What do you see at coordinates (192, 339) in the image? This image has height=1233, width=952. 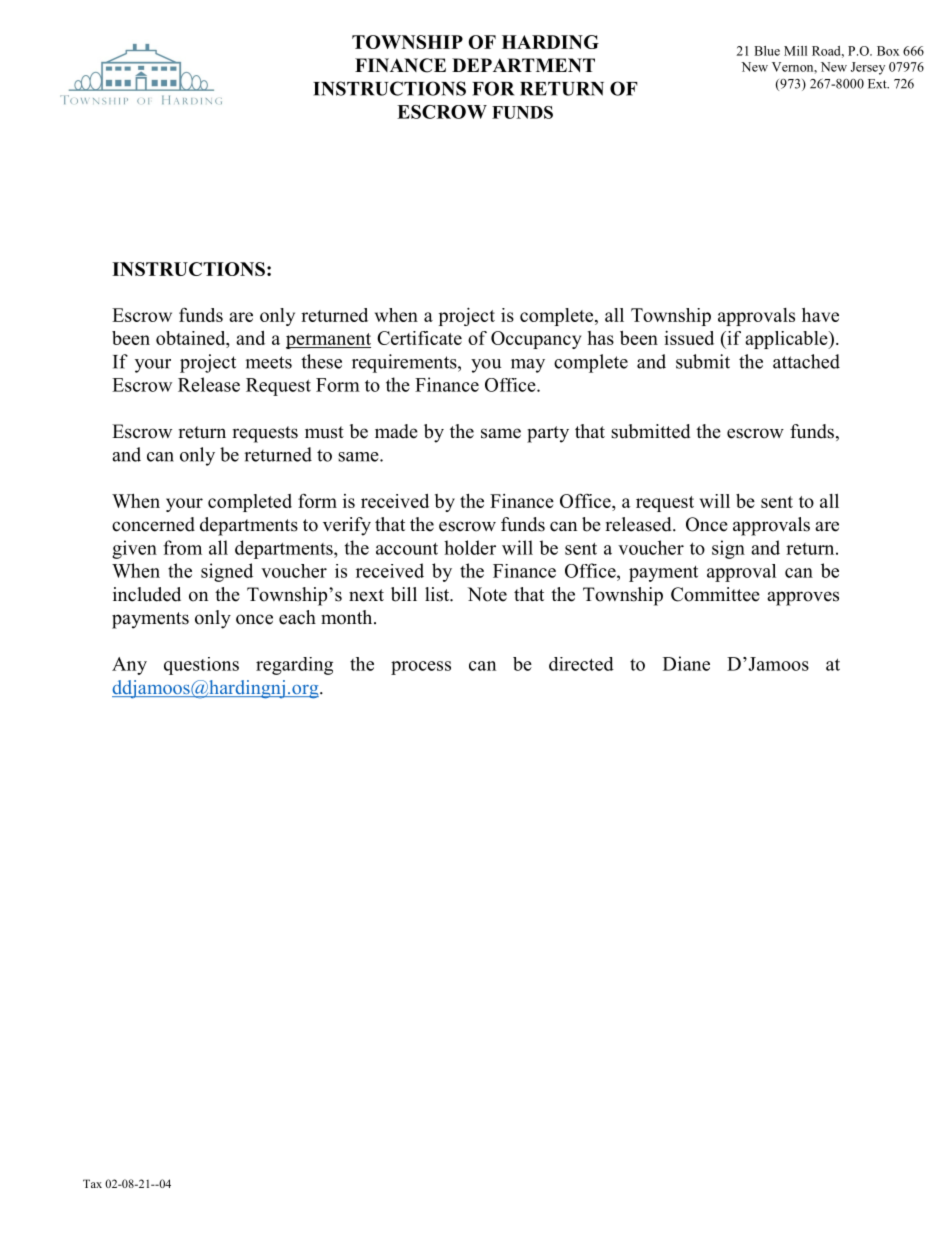 I see `obtained` at bounding box center [192, 339].
